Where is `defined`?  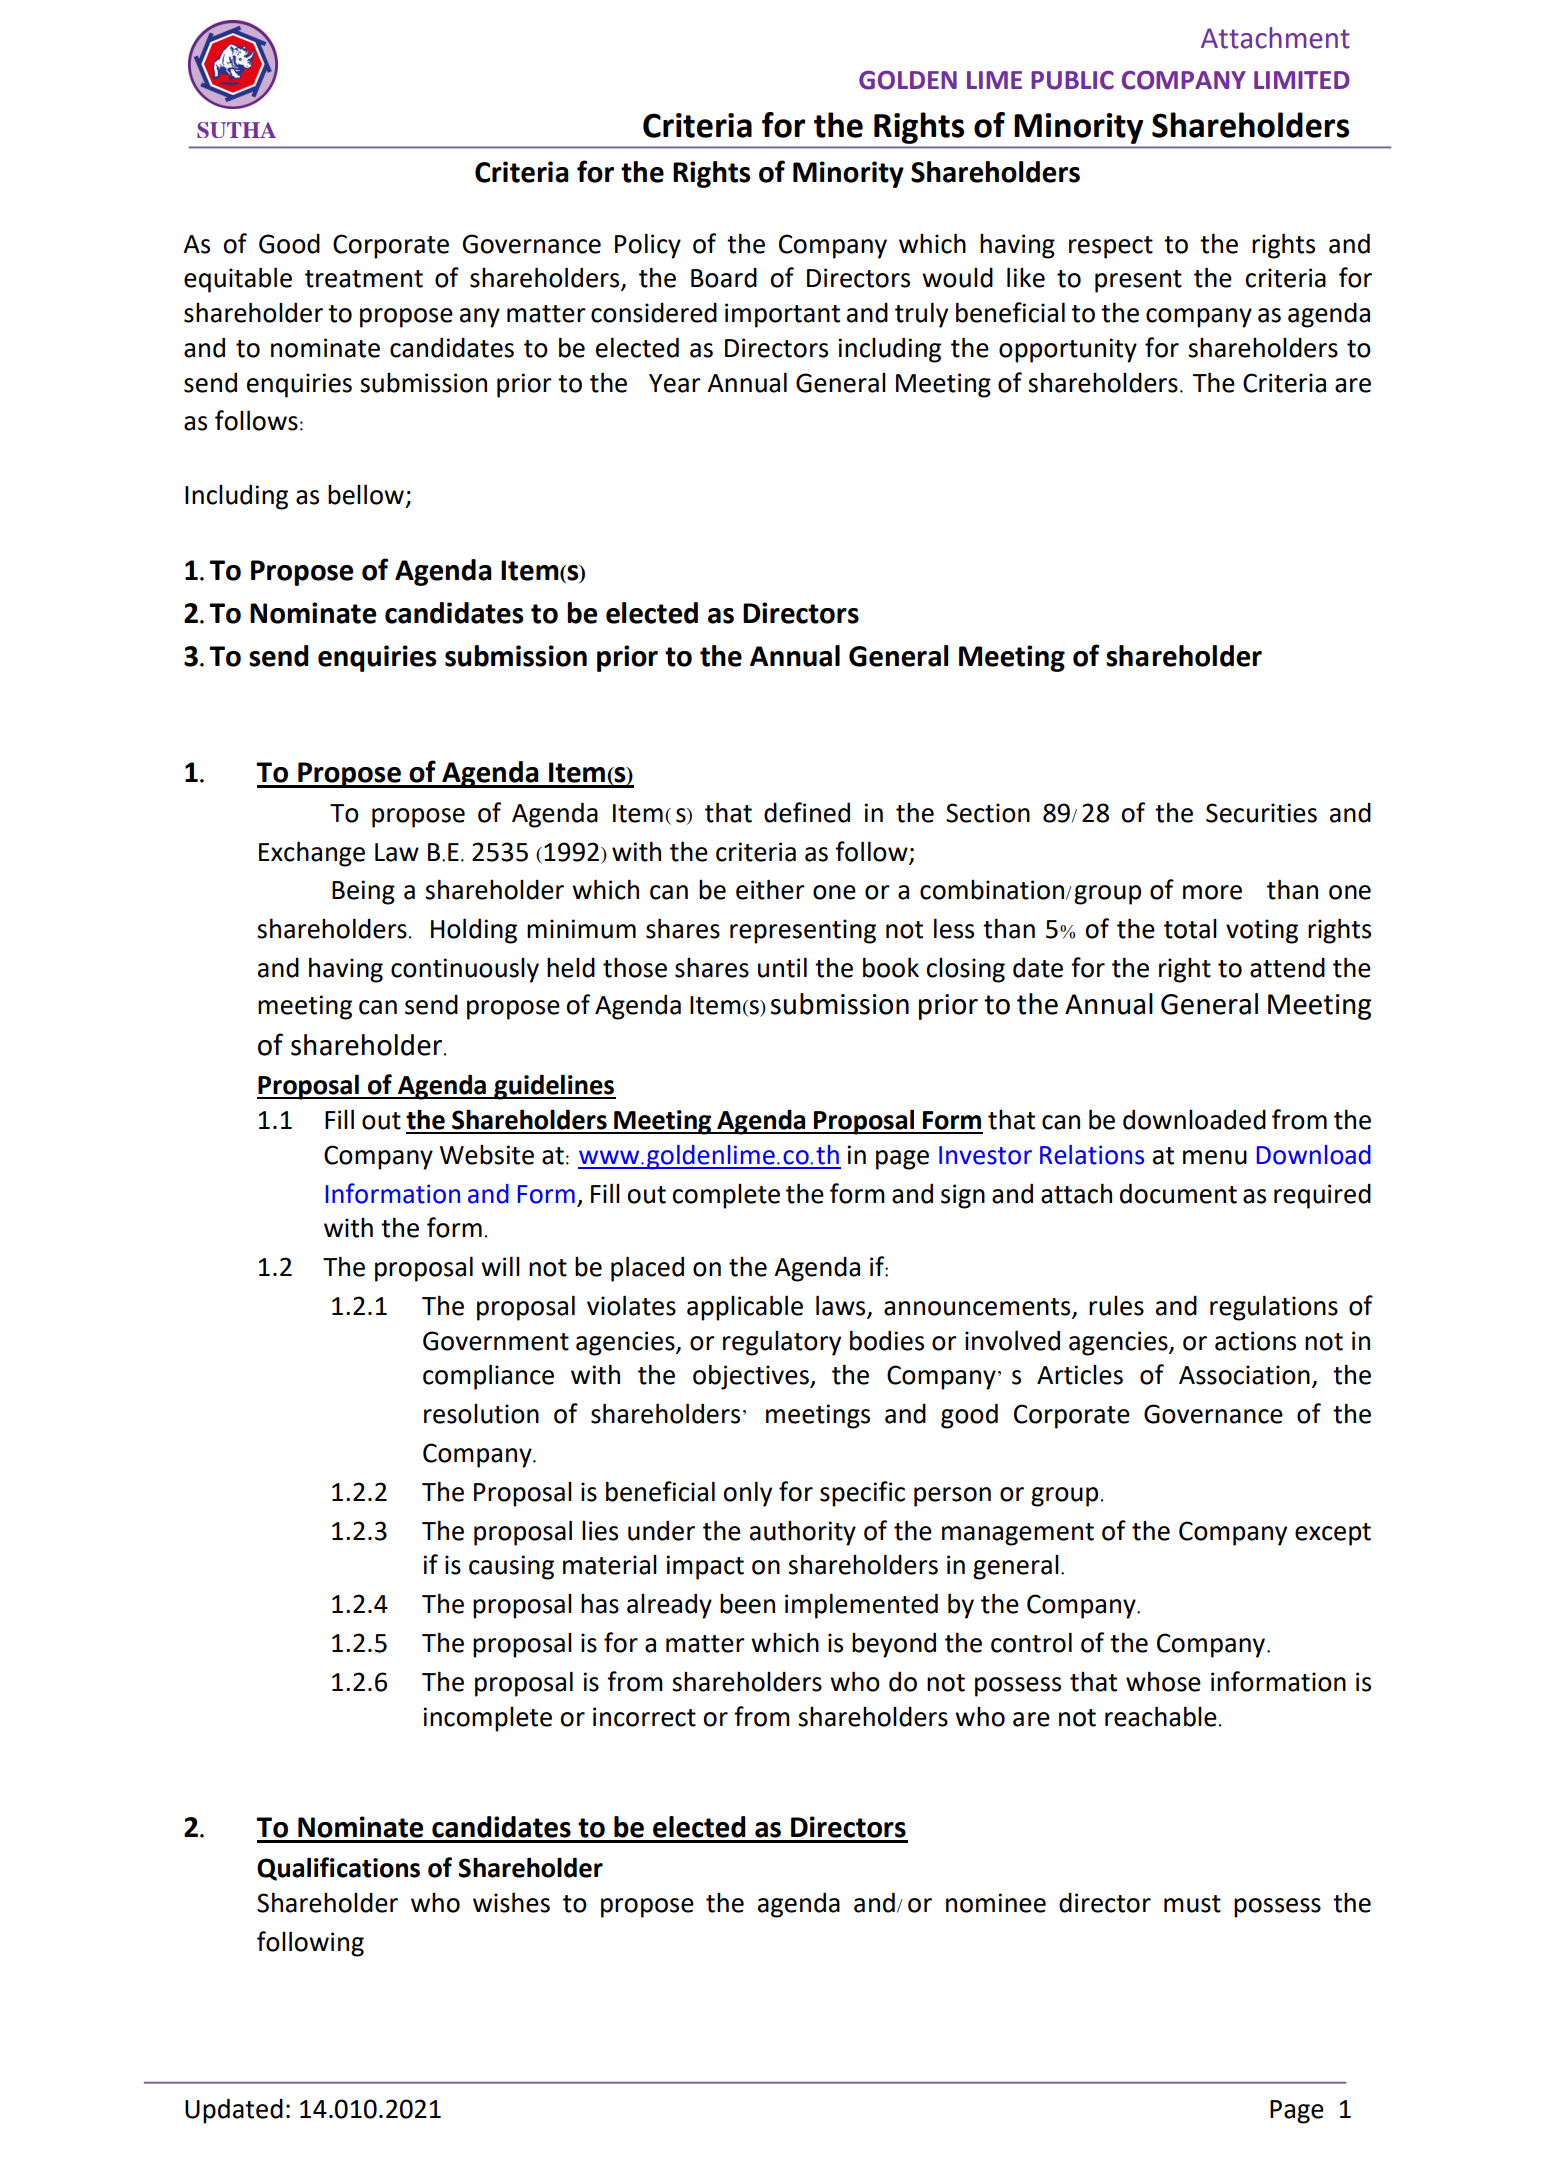
defined is located at coordinates (807, 812).
